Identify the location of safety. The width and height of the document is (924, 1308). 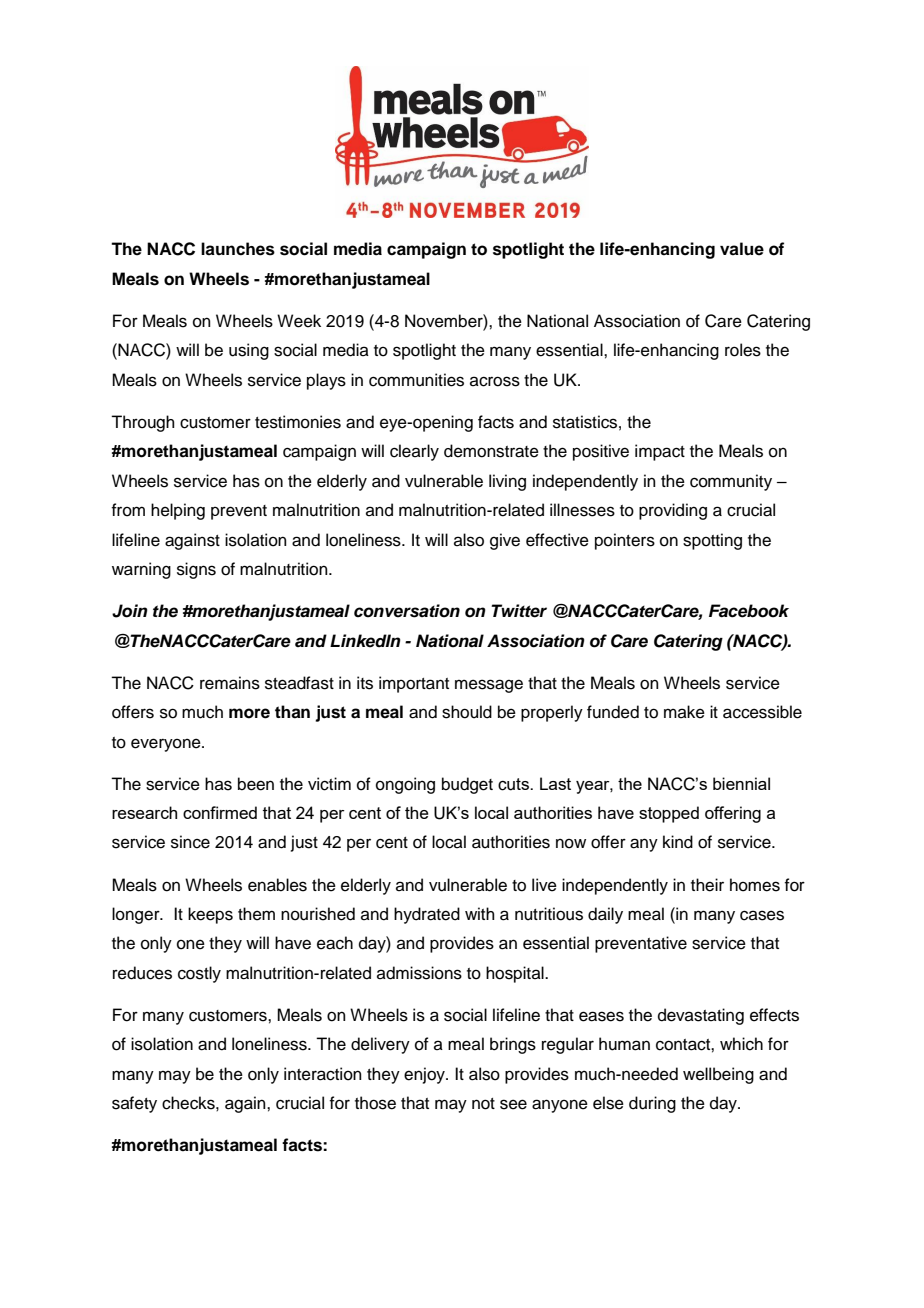
(134, 1104).
